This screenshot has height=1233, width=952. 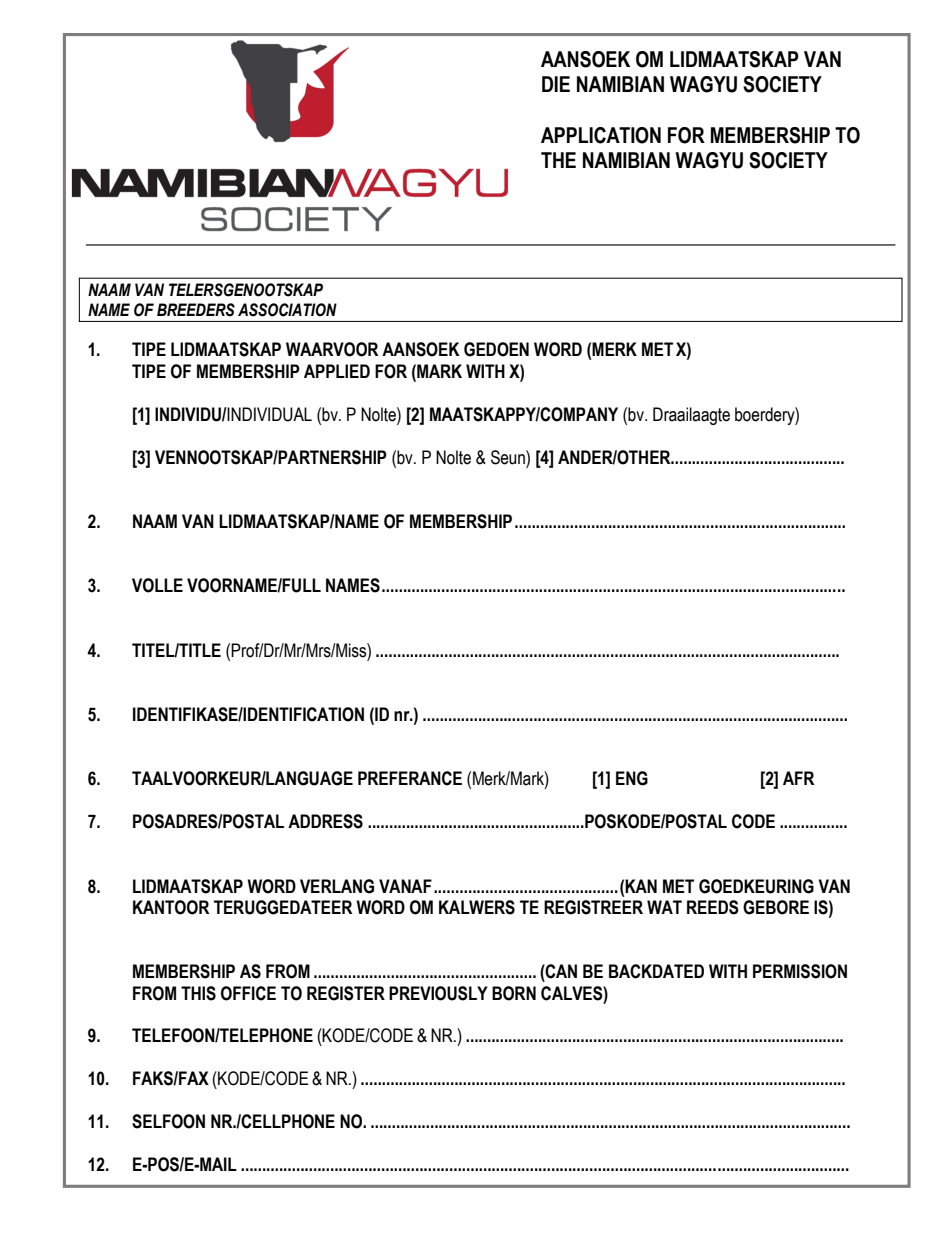 What do you see at coordinates (514, 993) in the screenshot?
I see `BORN` at bounding box center [514, 993].
